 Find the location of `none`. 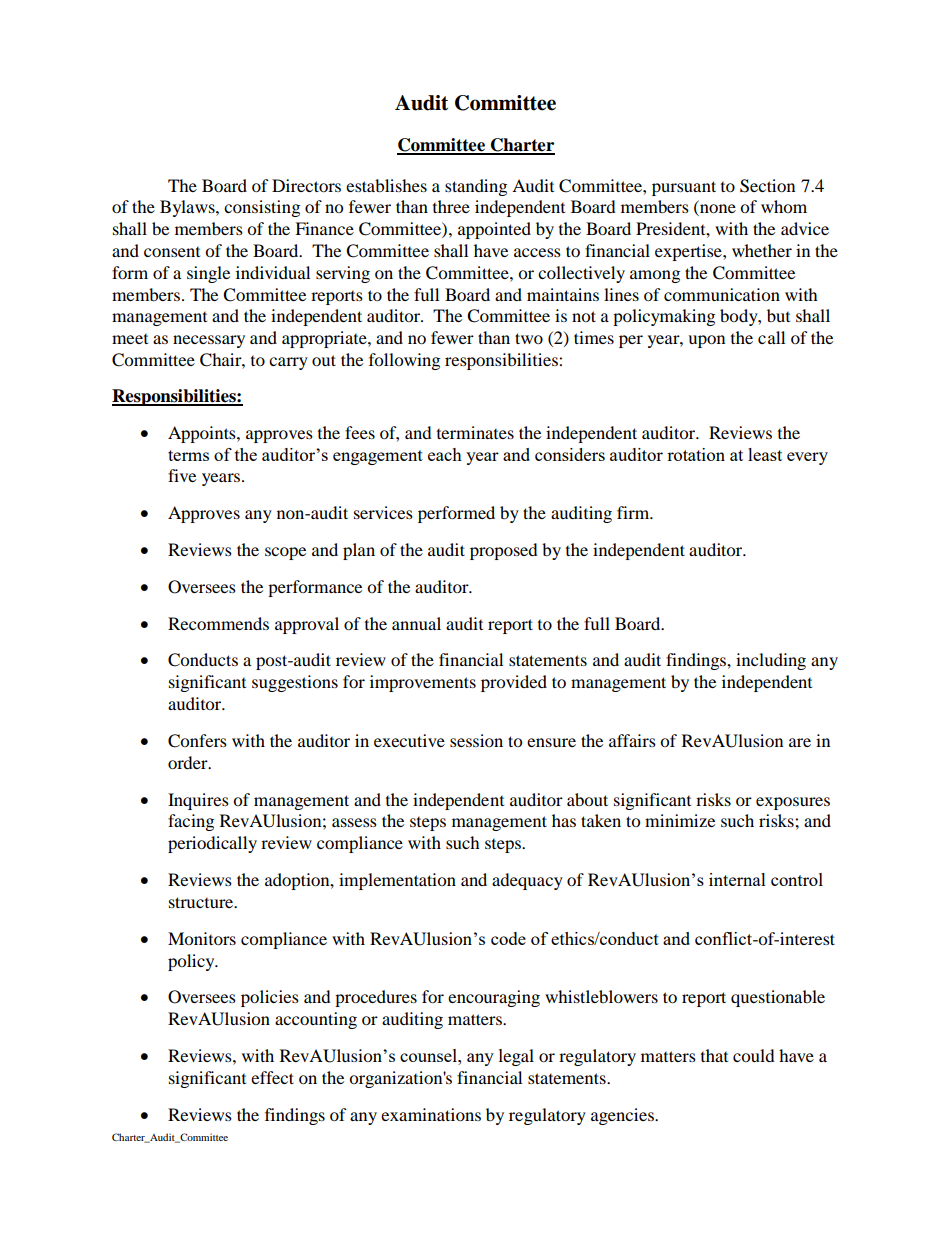

none is located at coordinates (717, 210).
